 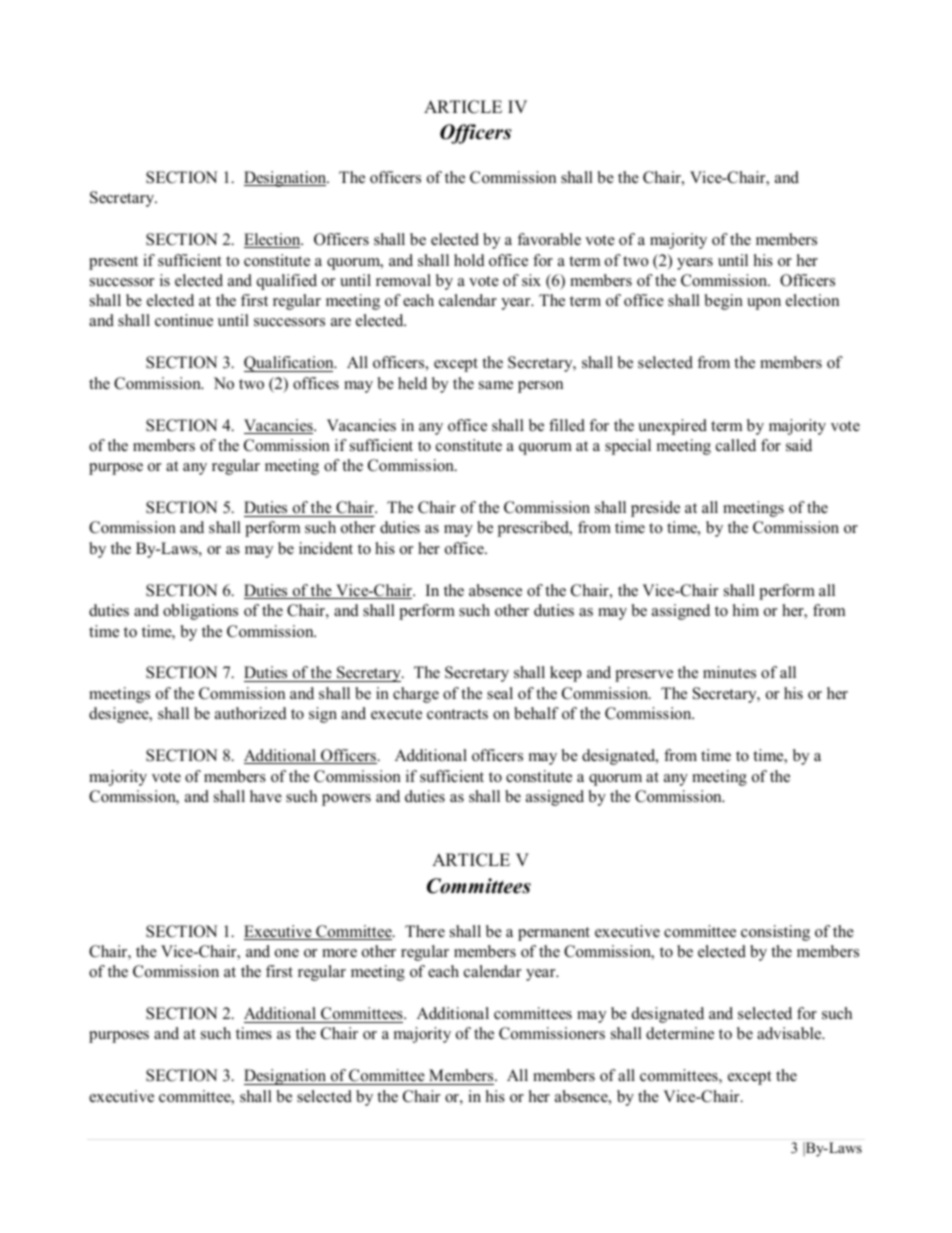 What do you see at coordinates (500, 693) in the screenshot?
I see `seal` at bounding box center [500, 693].
